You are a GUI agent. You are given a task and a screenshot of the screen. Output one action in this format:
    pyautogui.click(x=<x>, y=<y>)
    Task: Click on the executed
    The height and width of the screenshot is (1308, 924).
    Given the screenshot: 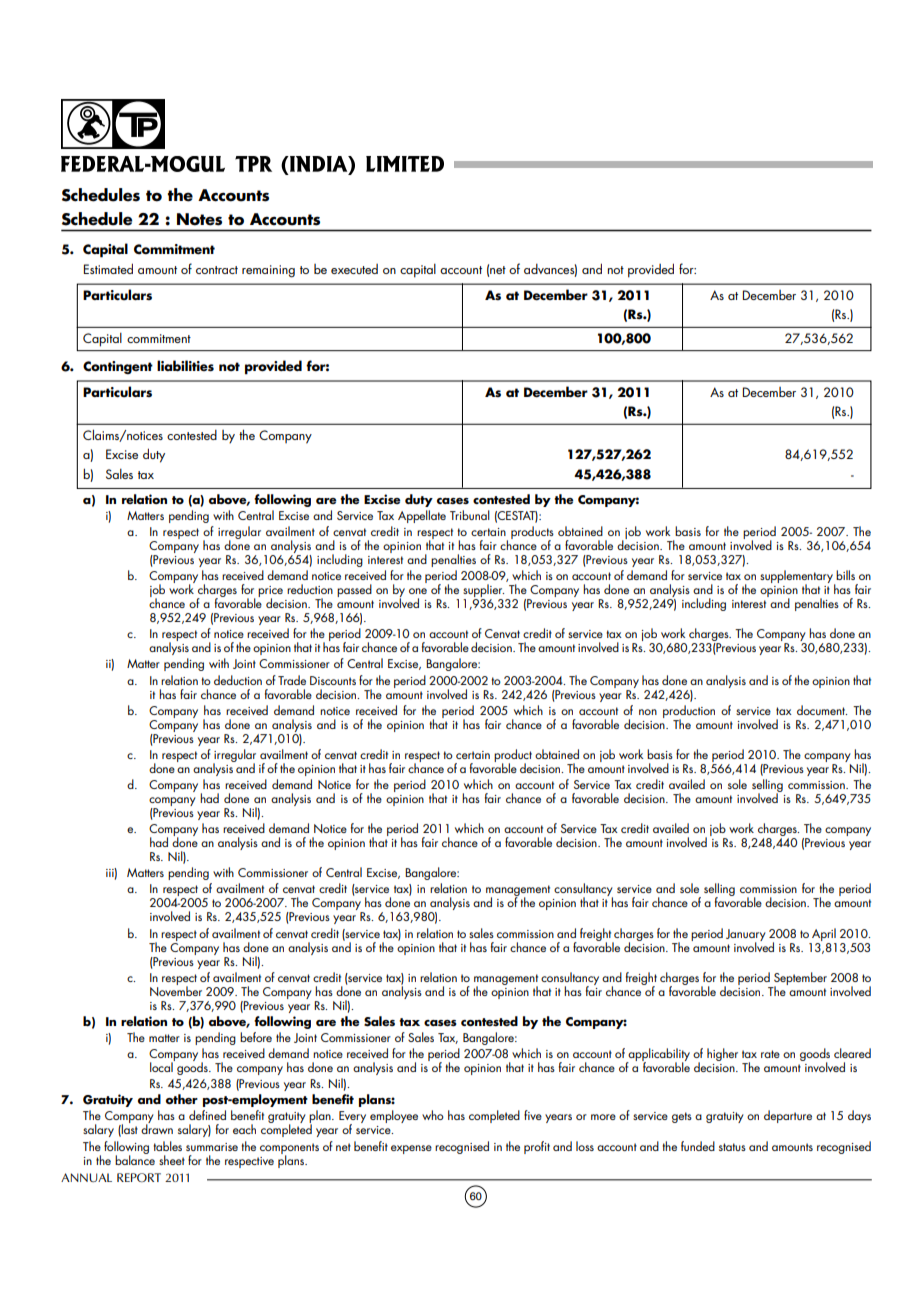 What is the action you would take?
    pyautogui.click(x=354, y=269)
